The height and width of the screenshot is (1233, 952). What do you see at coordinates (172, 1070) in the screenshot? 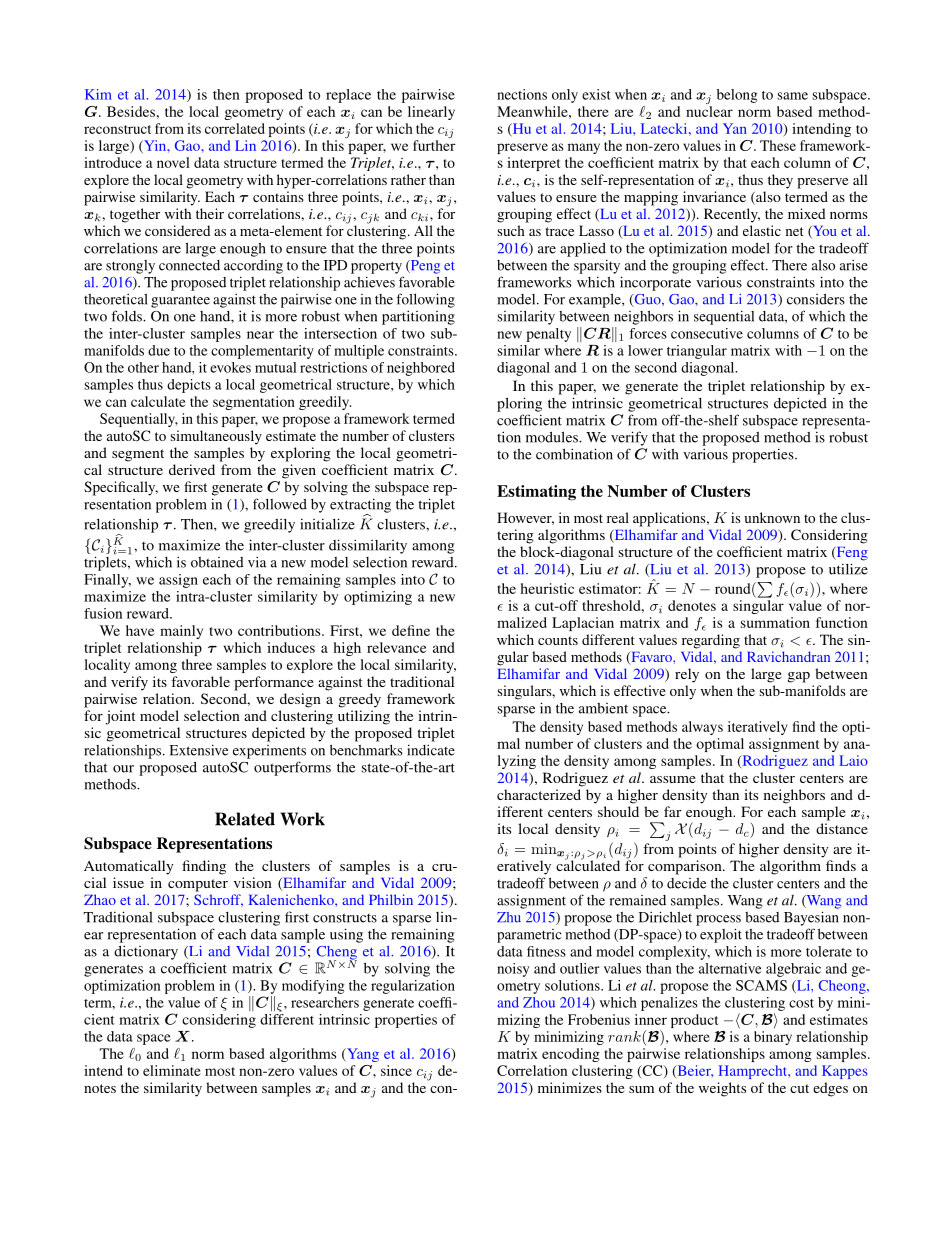
I see `eliminate` at bounding box center [172, 1070].
